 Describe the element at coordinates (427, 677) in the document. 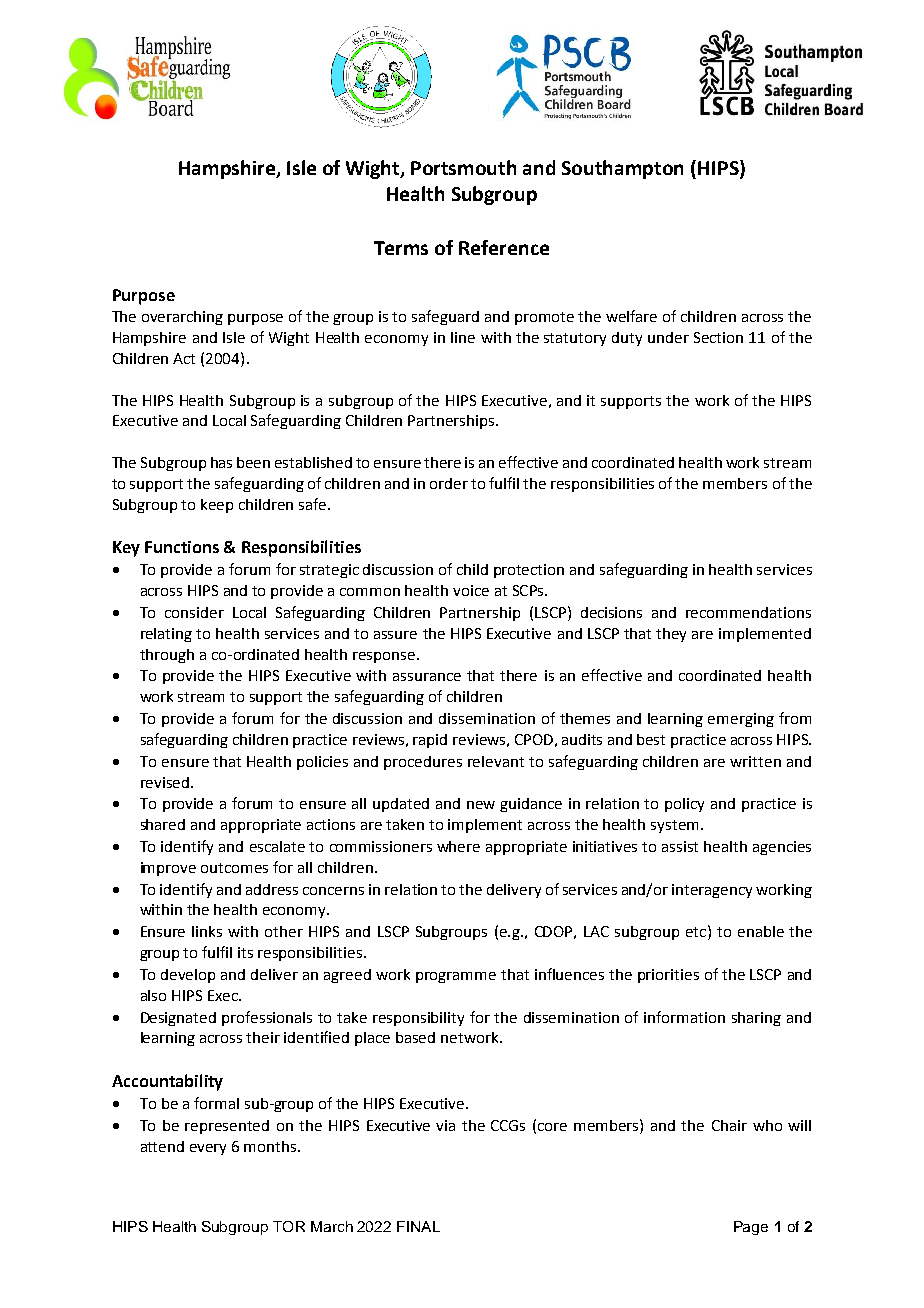

I see `assurance` at that location.
